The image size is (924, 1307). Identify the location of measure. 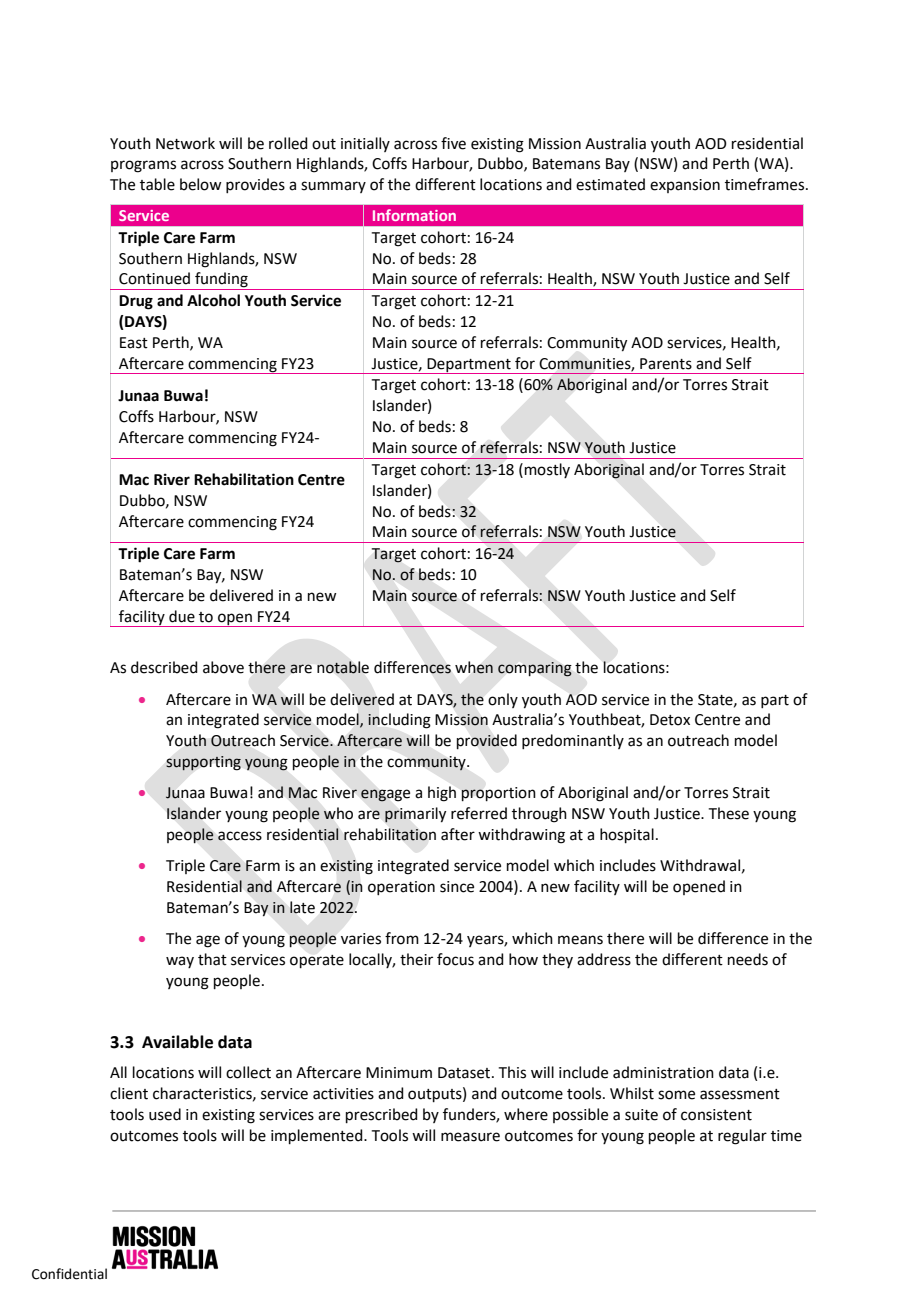
(470, 1137).
